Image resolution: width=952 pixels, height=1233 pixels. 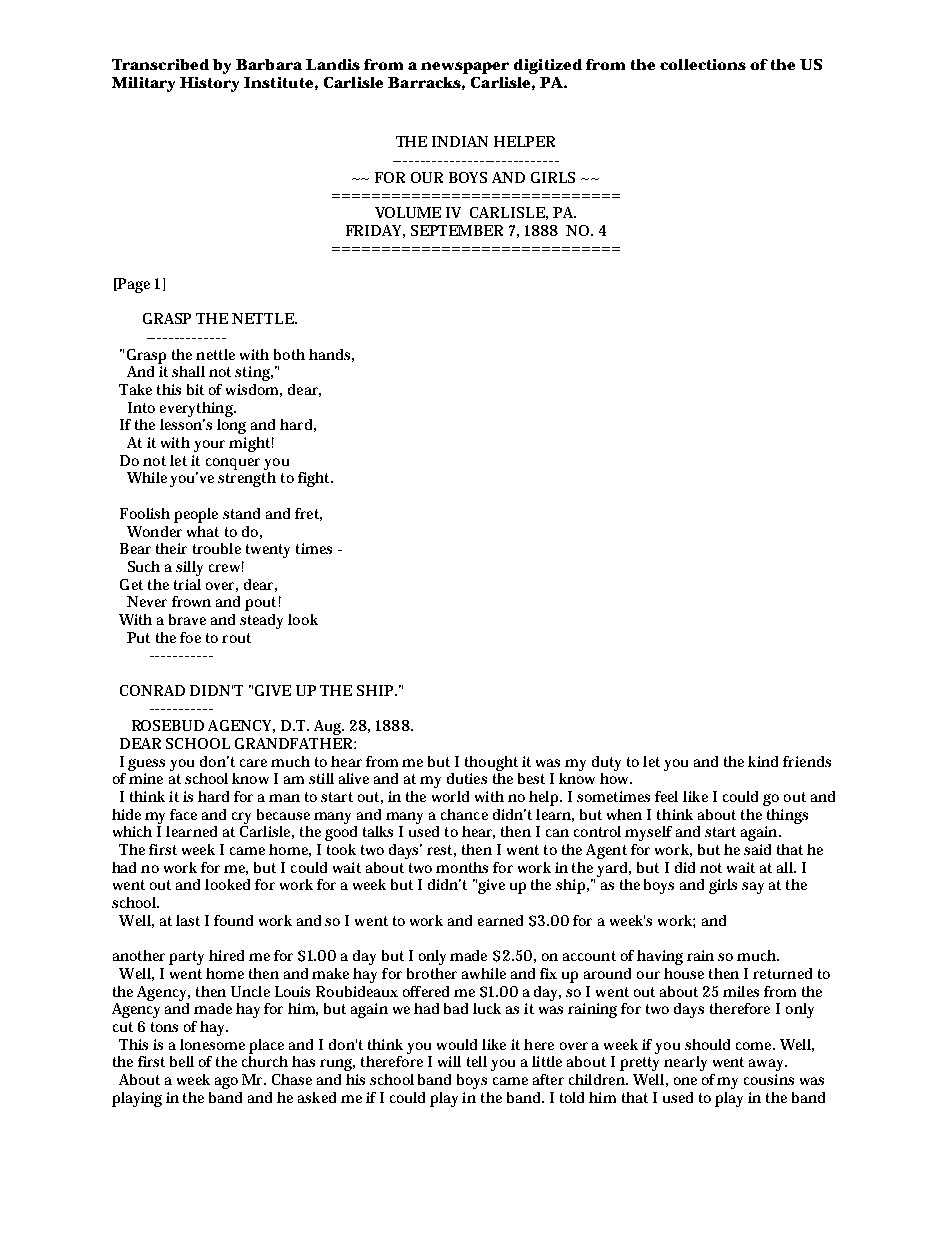 What do you see at coordinates (477, 1061) in the document?
I see `tell` at bounding box center [477, 1061].
